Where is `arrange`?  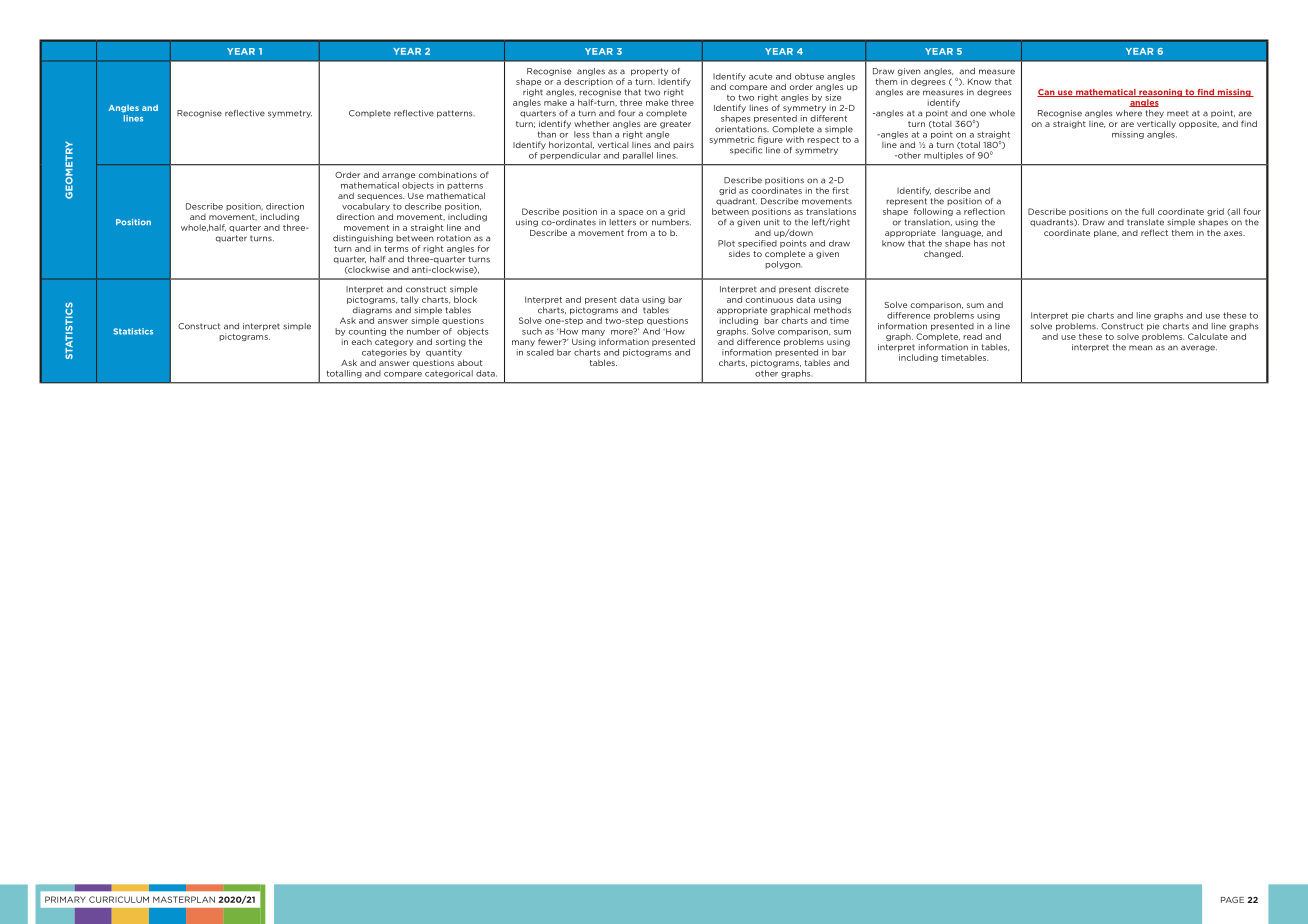
arrange is located at coordinates (399, 176).
